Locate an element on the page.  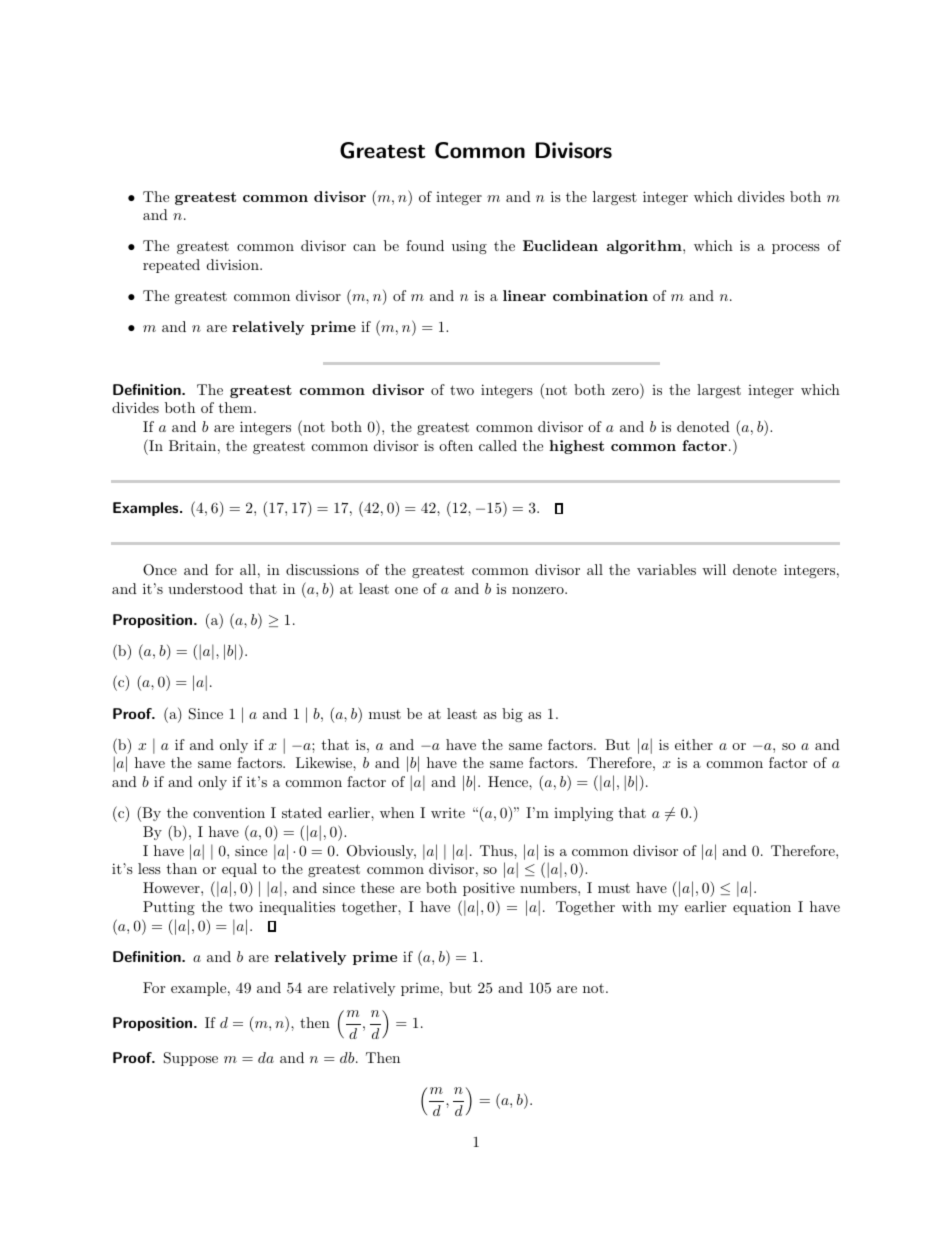
positive is located at coordinates (489, 889).
